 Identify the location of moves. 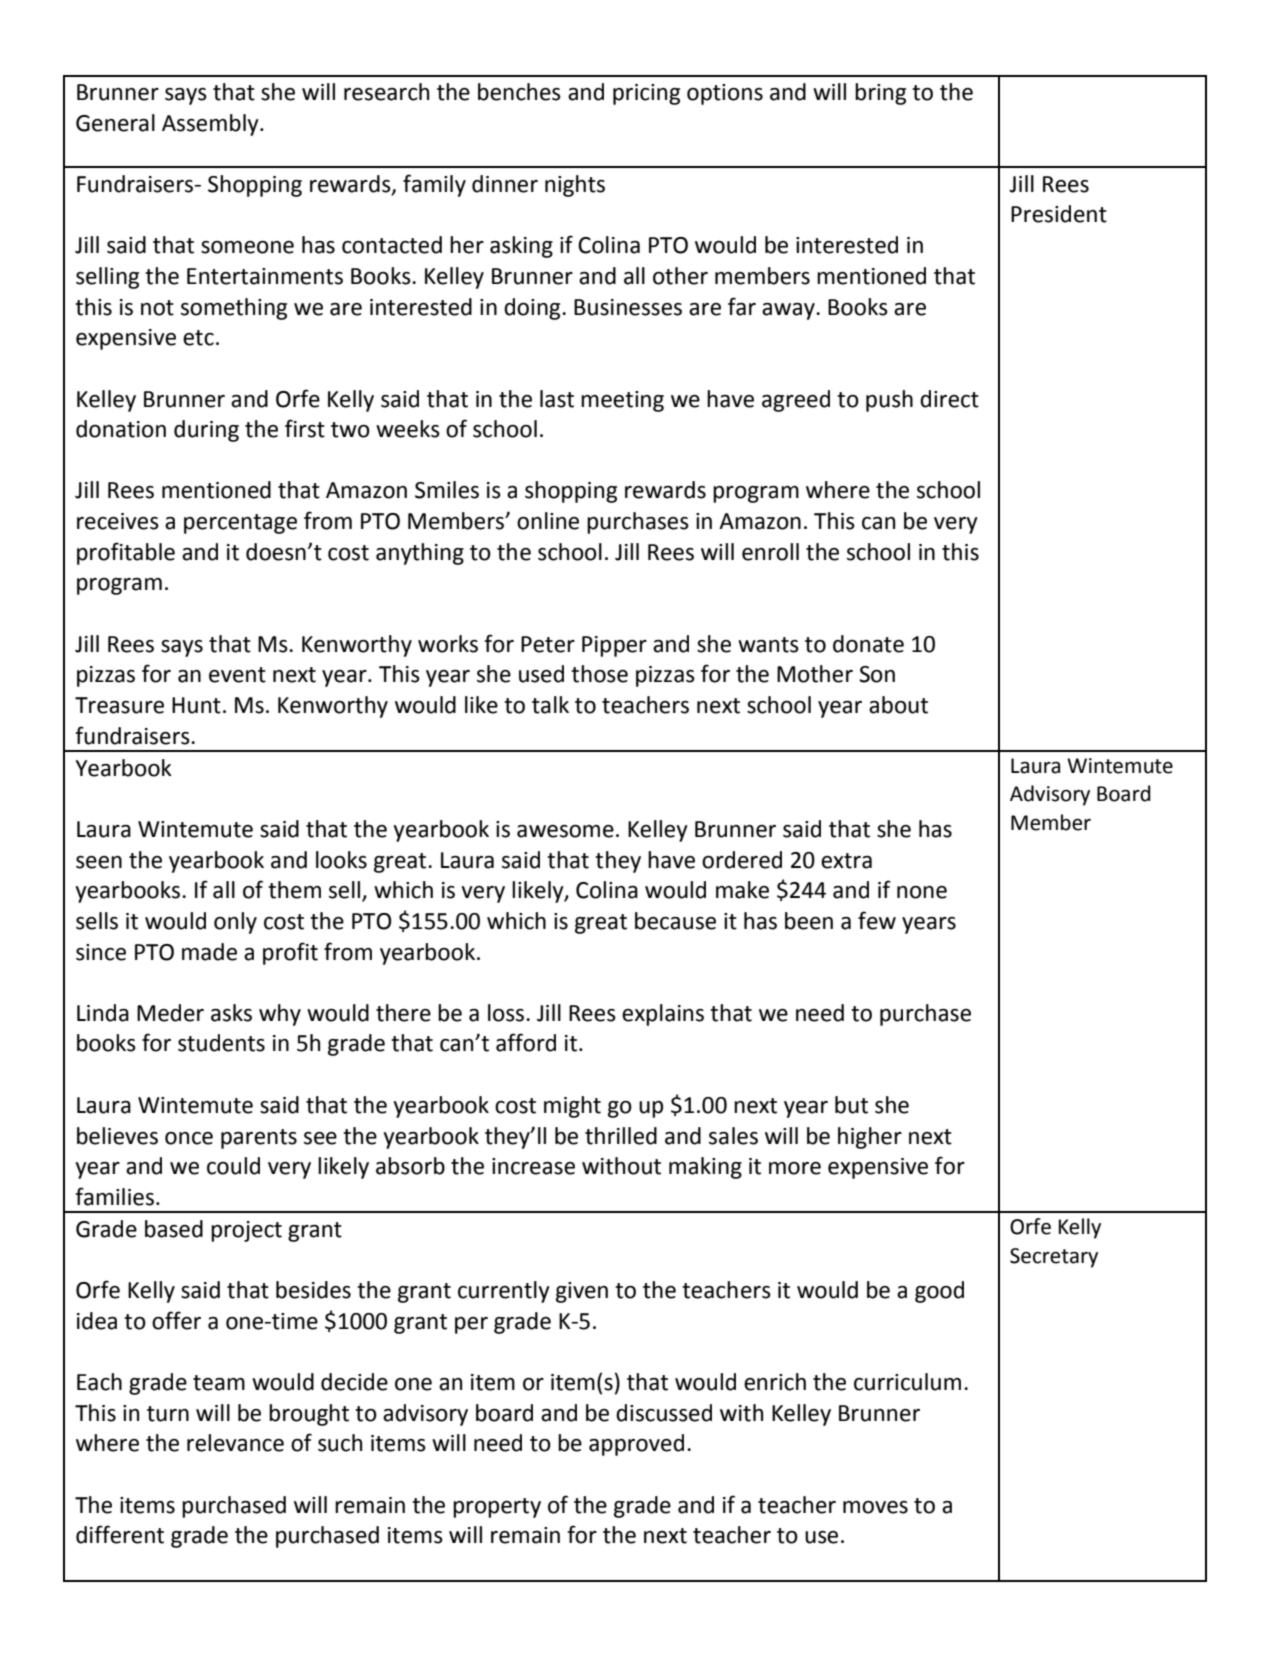
(875, 1507).
